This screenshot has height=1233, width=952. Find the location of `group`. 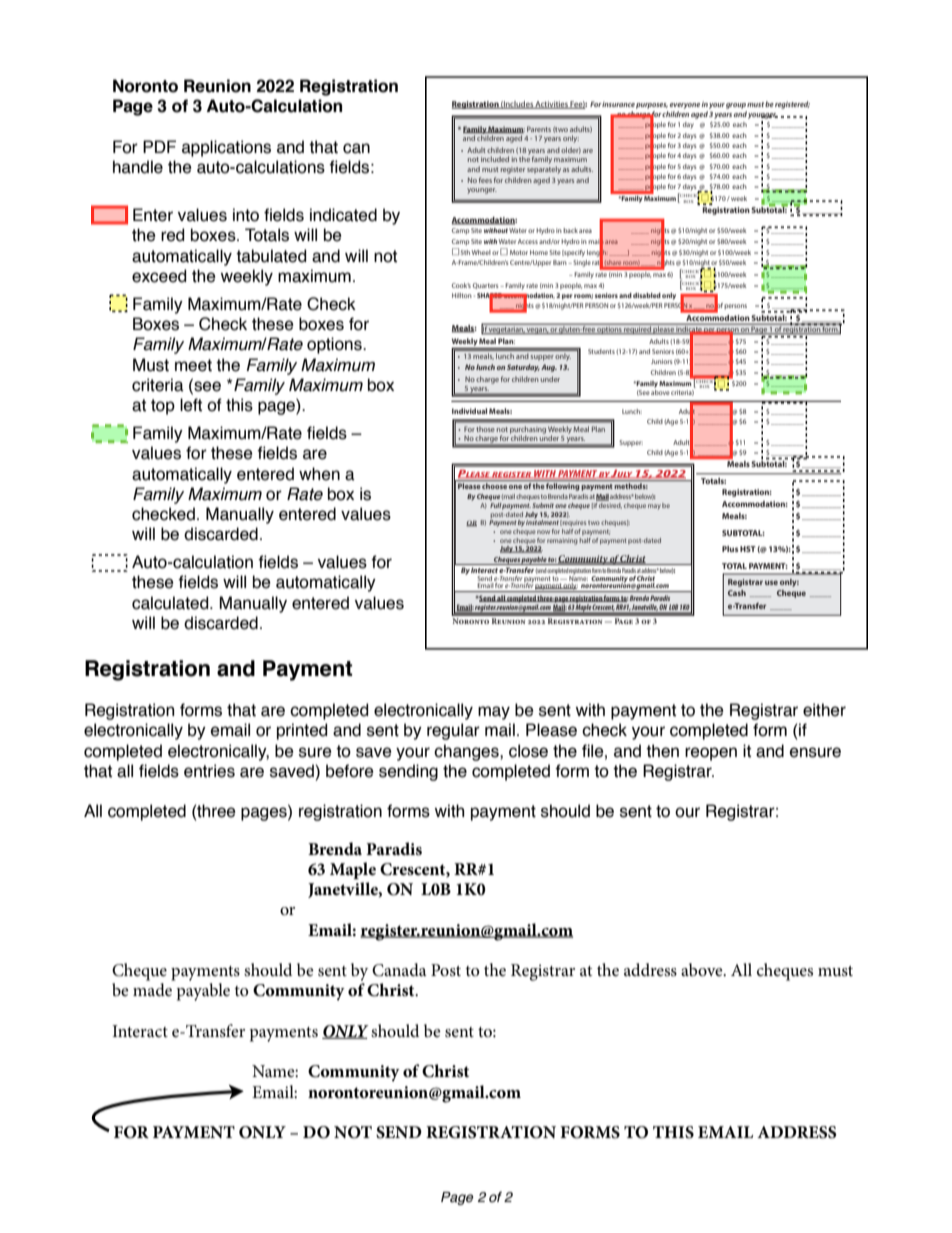

group is located at coordinates (736, 107).
